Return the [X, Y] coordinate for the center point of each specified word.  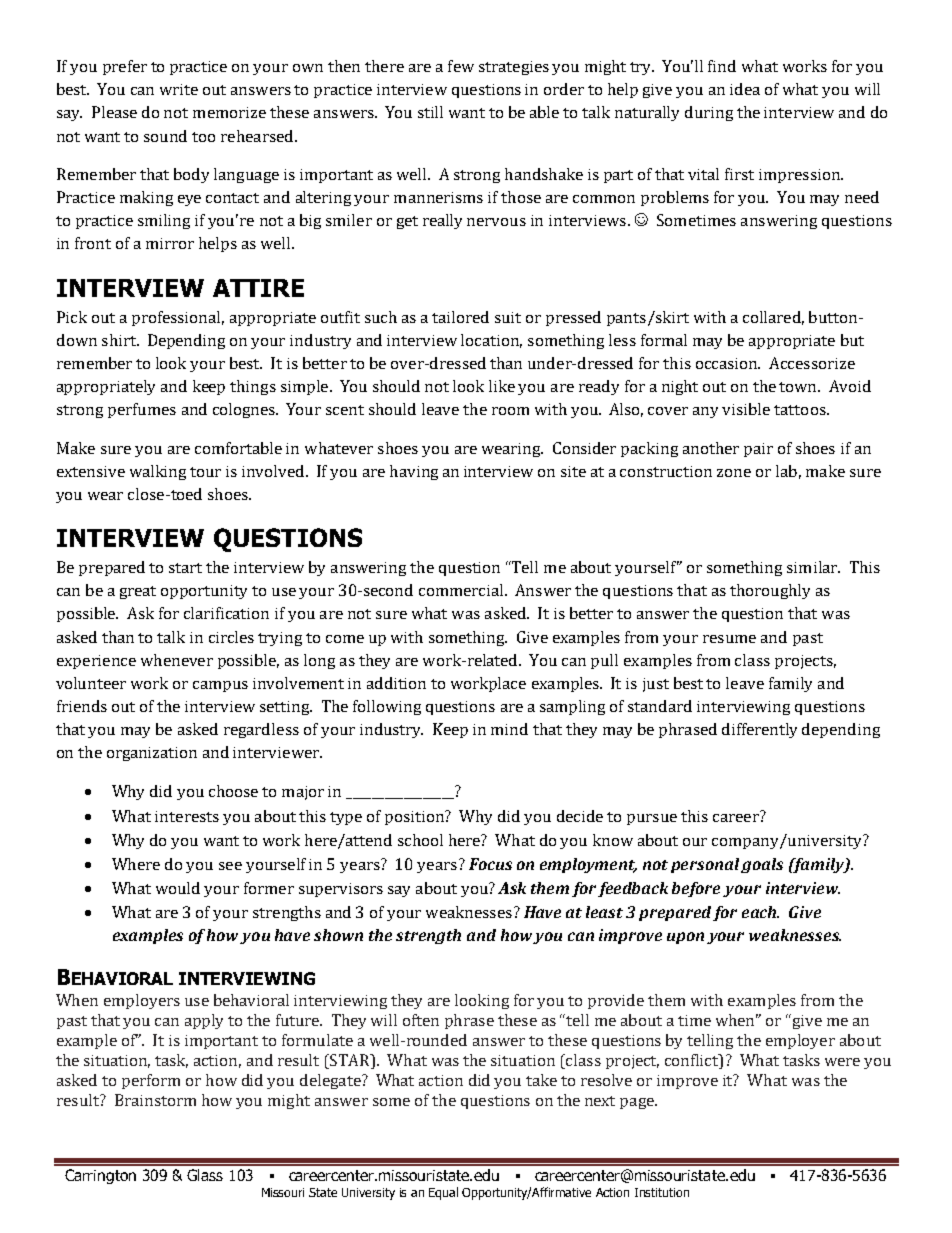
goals [762, 865]
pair [758, 450]
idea [745, 89]
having [414, 472]
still [430, 112]
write [179, 89]
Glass [205, 1175]
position [416, 817]
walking [158, 472]
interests [187, 816]
